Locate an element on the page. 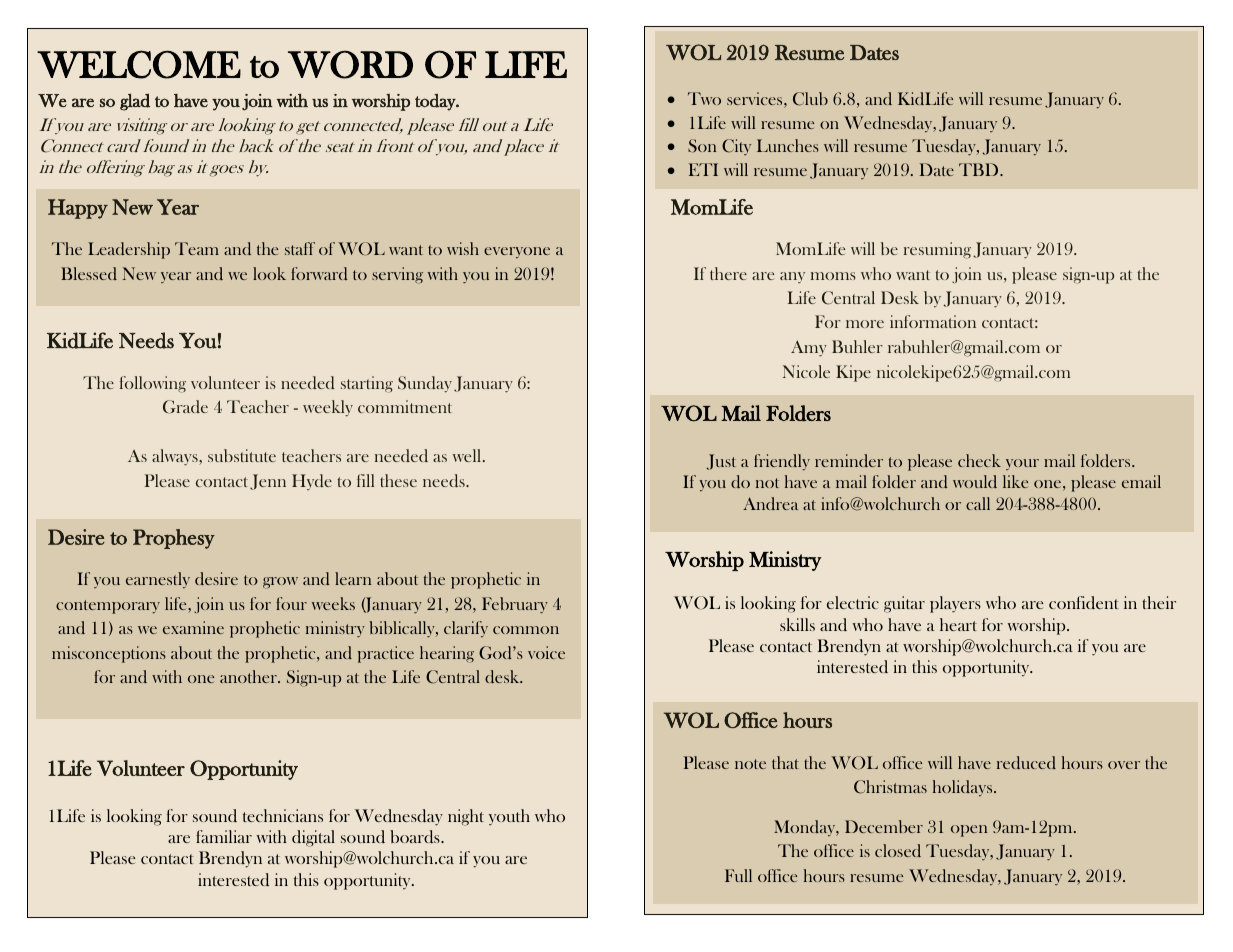 The image size is (1233, 952). Two is located at coordinates (704, 98).
